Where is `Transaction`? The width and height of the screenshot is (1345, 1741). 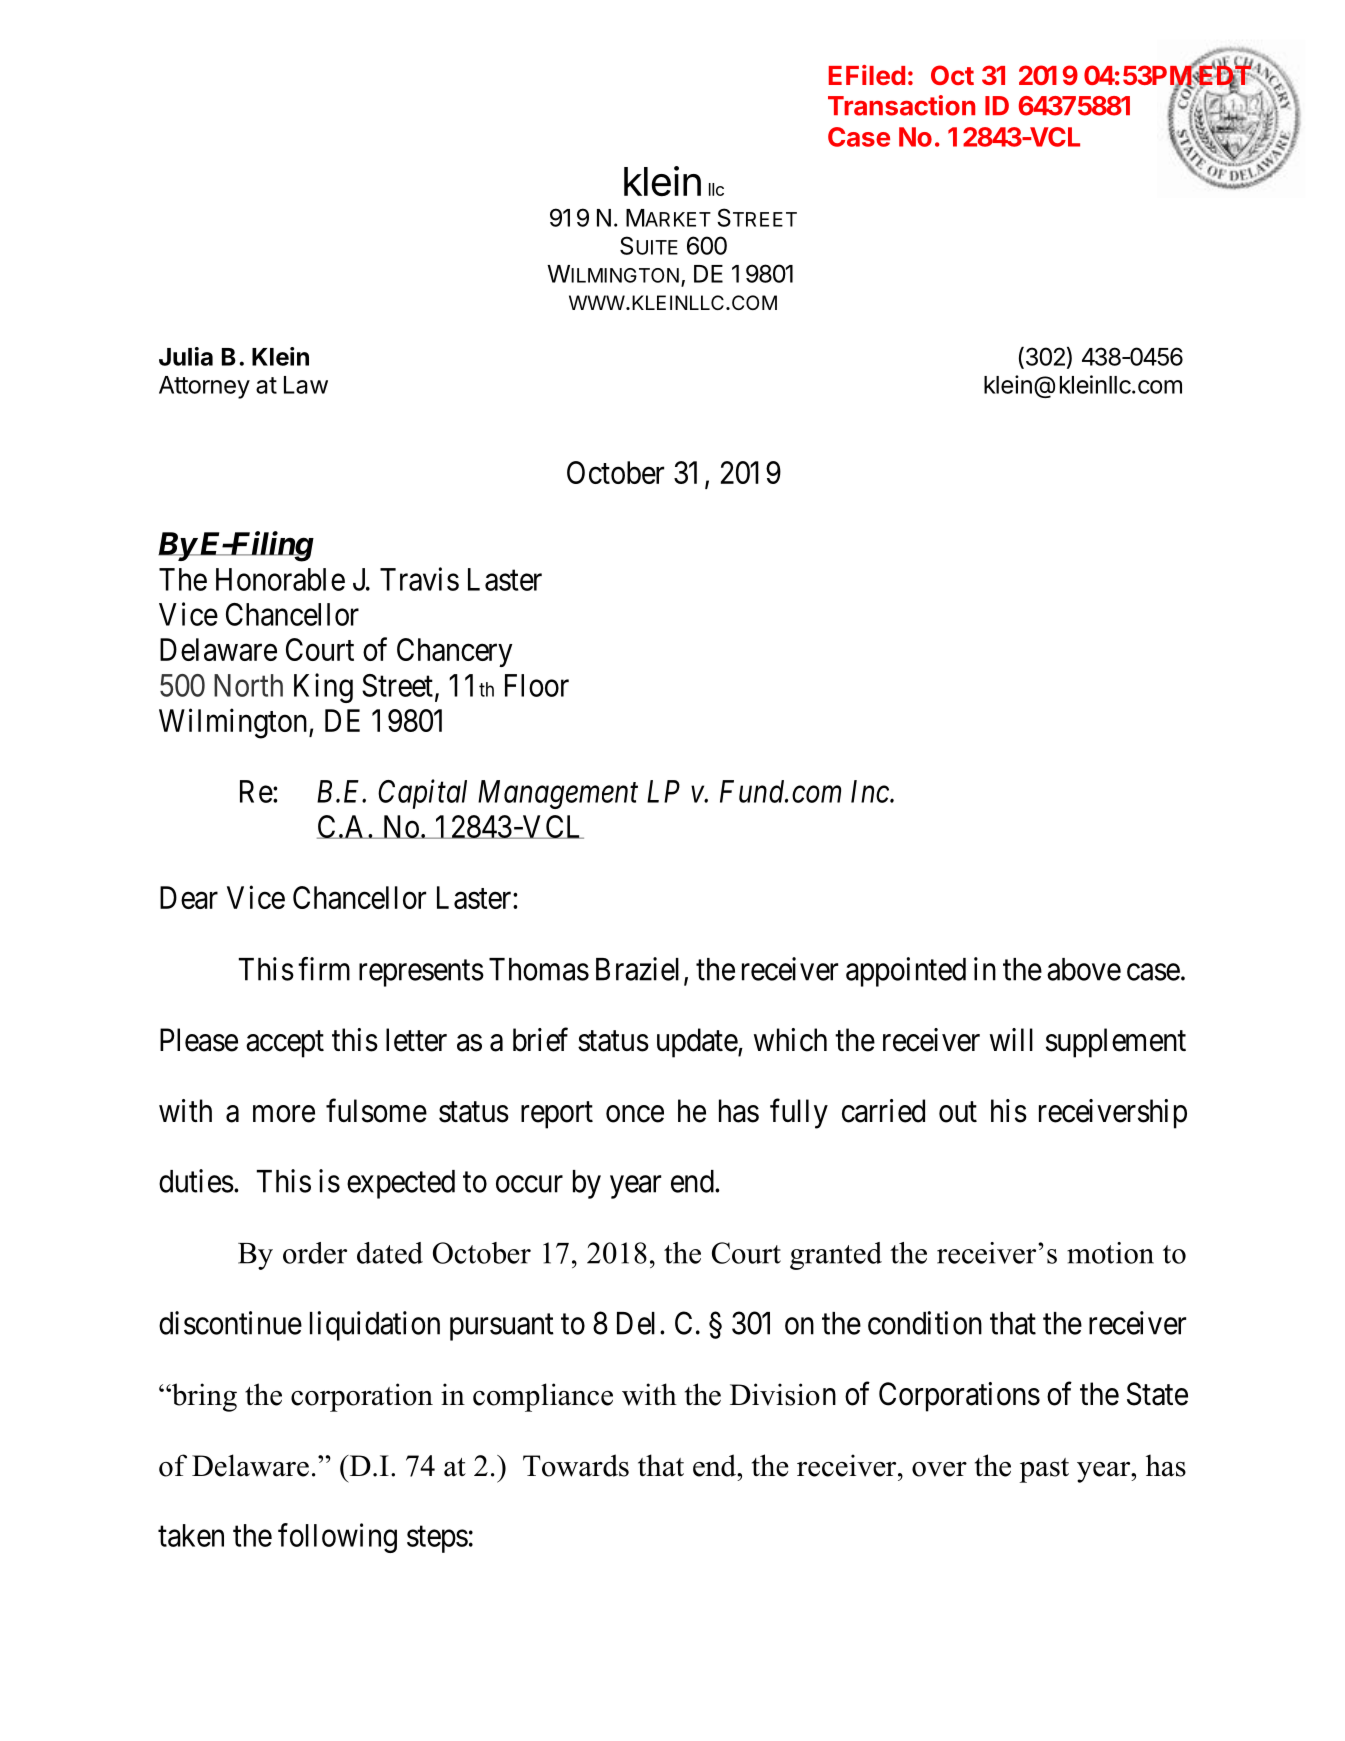
Transaction is located at coordinates (901, 105).
